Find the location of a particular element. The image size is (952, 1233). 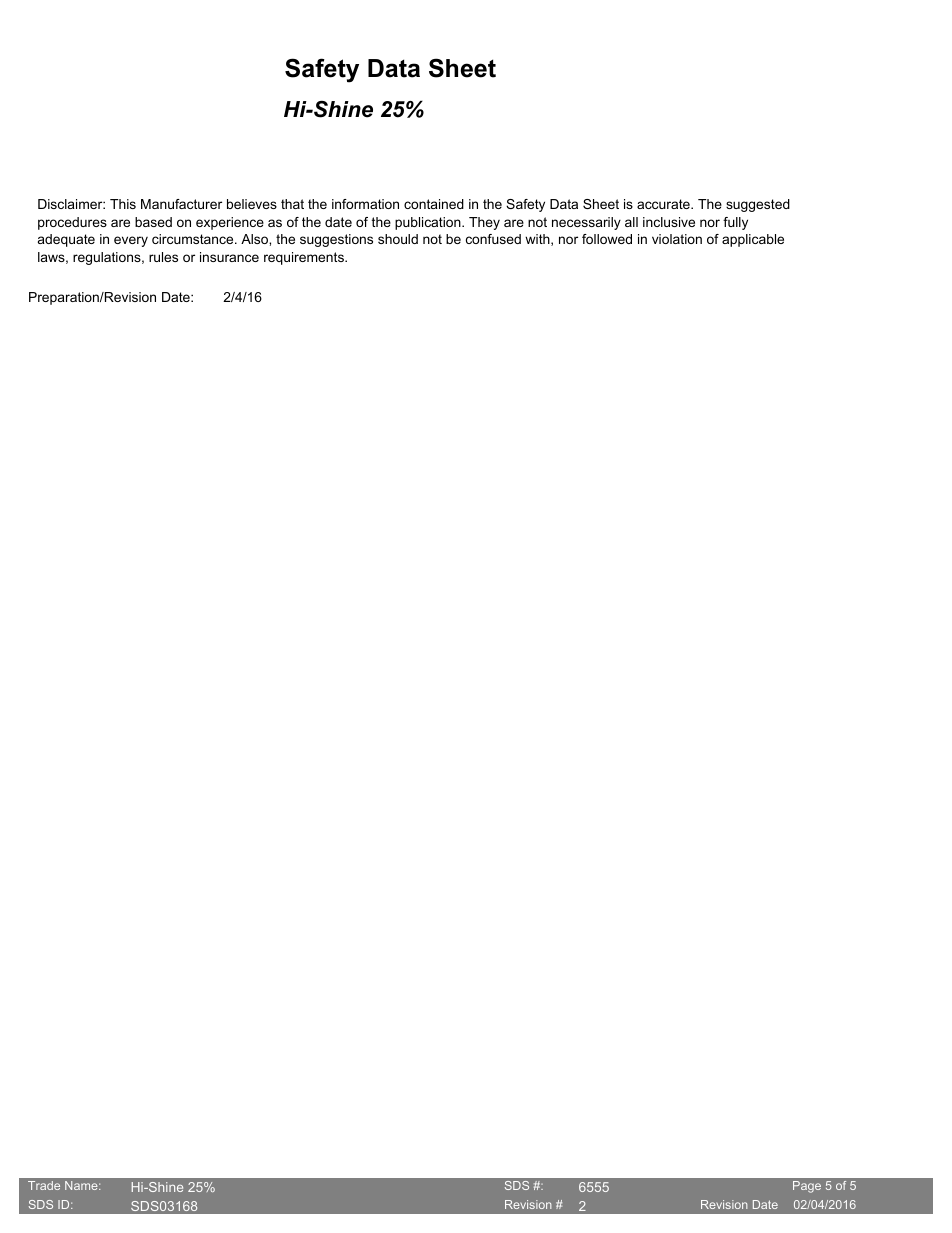

publication is located at coordinates (429, 223).
